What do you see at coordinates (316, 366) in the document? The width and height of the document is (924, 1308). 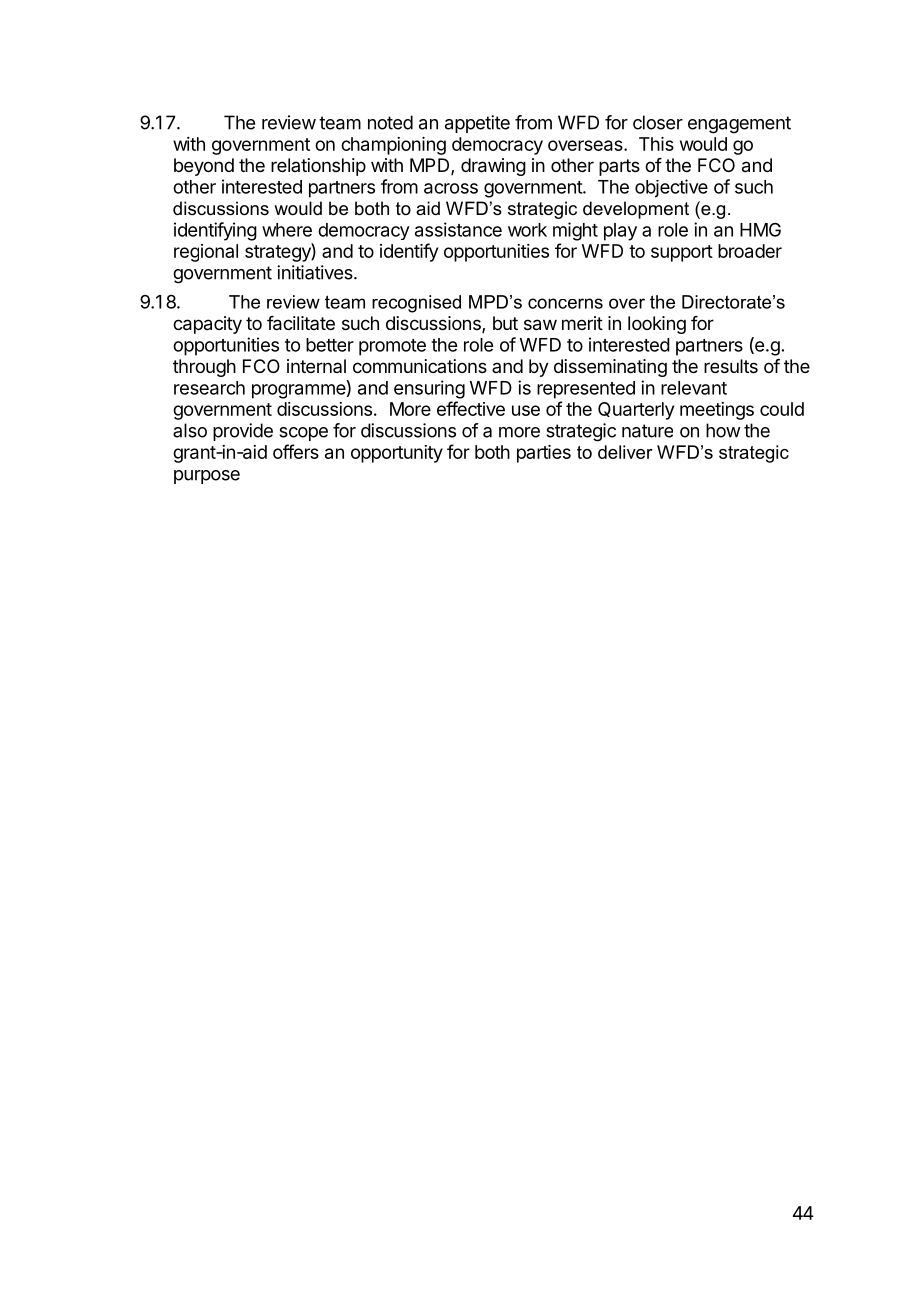 I see `internal` at bounding box center [316, 366].
